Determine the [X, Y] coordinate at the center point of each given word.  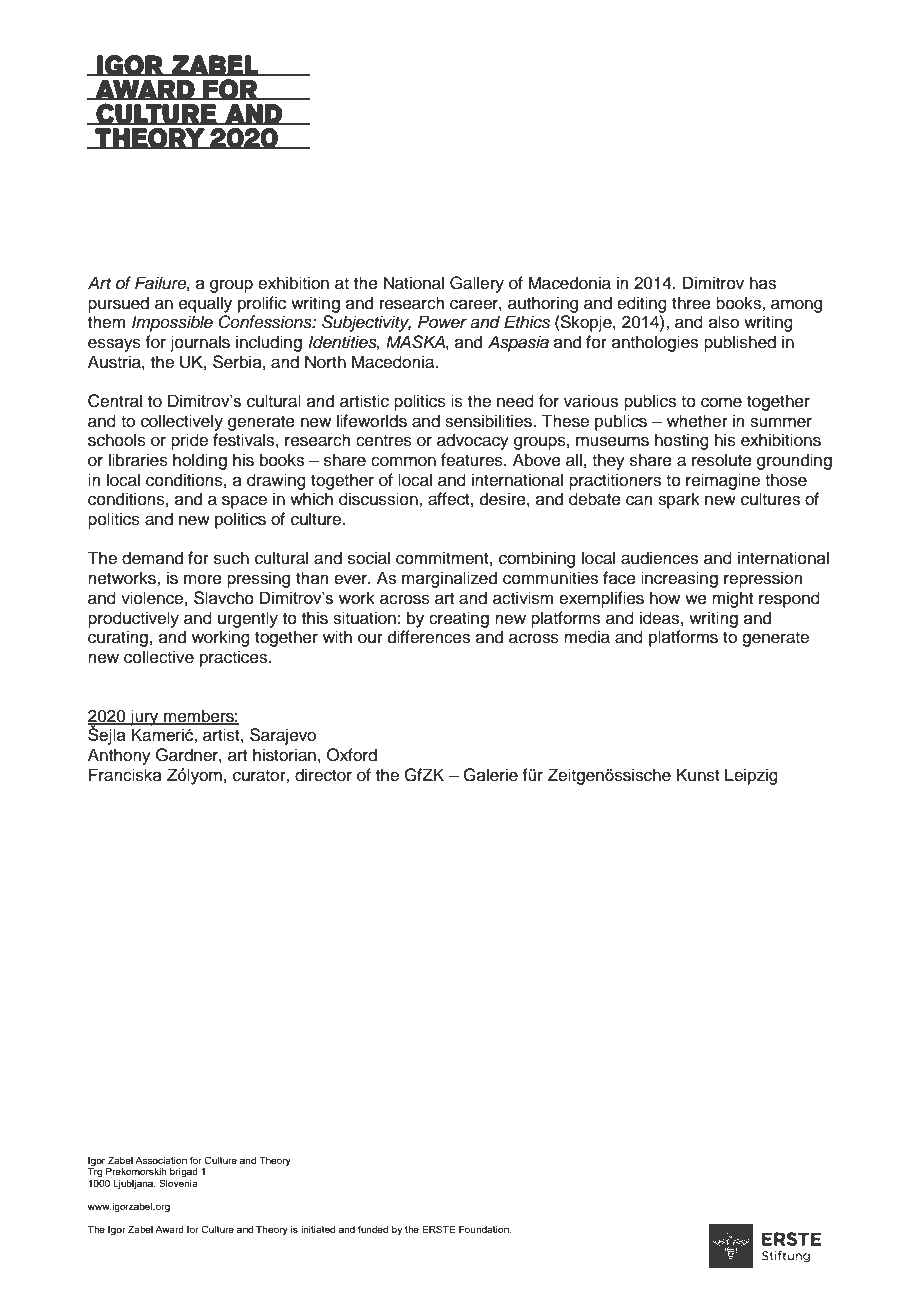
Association [161, 1160]
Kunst [698, 775]
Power [442, 322]
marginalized [449, 579]
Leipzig [751, 776]
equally [205, 304]
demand [152, 558]
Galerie [490, 775]
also [724, 322]
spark [679, 500]
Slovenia [178, 1183]
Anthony [119, 756]
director [323, 775]
